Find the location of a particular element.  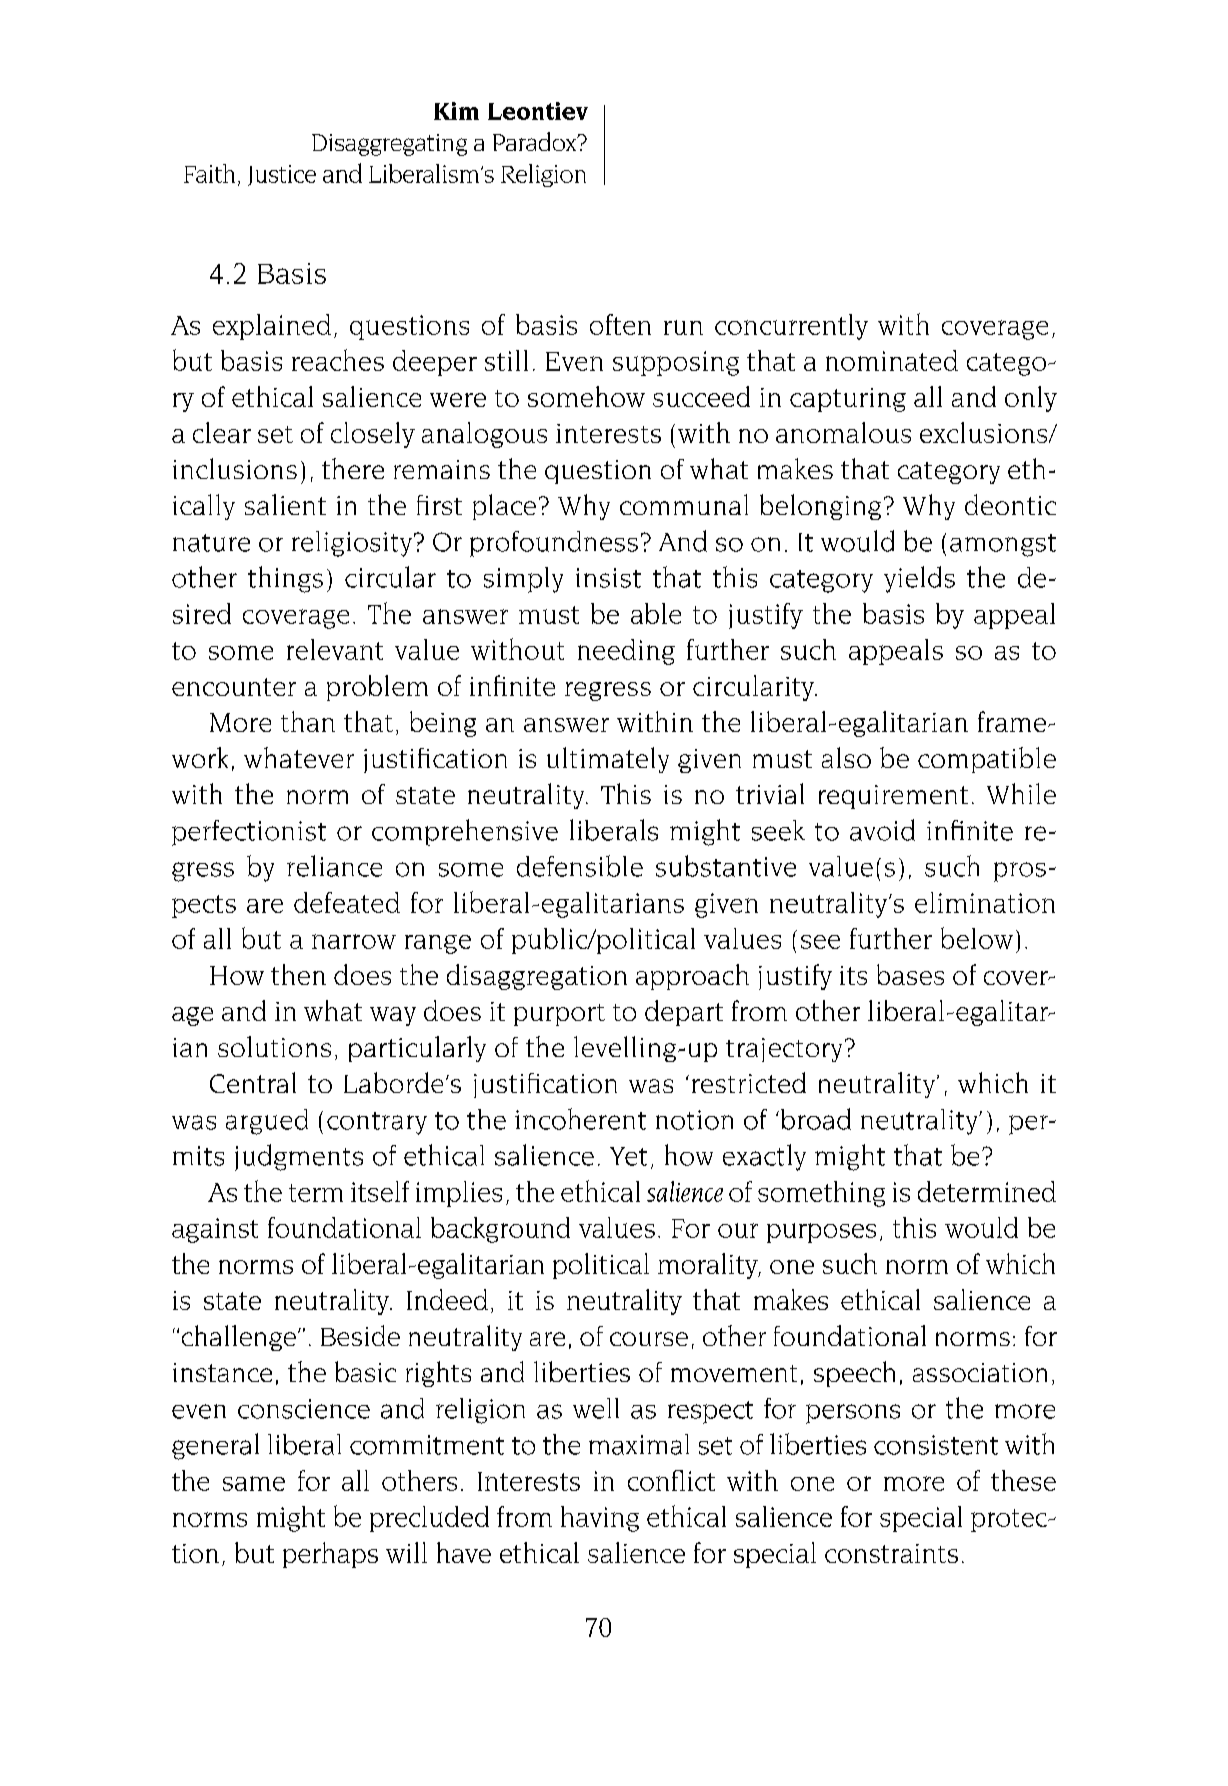

Justice is located at coordinates (282, 175).
